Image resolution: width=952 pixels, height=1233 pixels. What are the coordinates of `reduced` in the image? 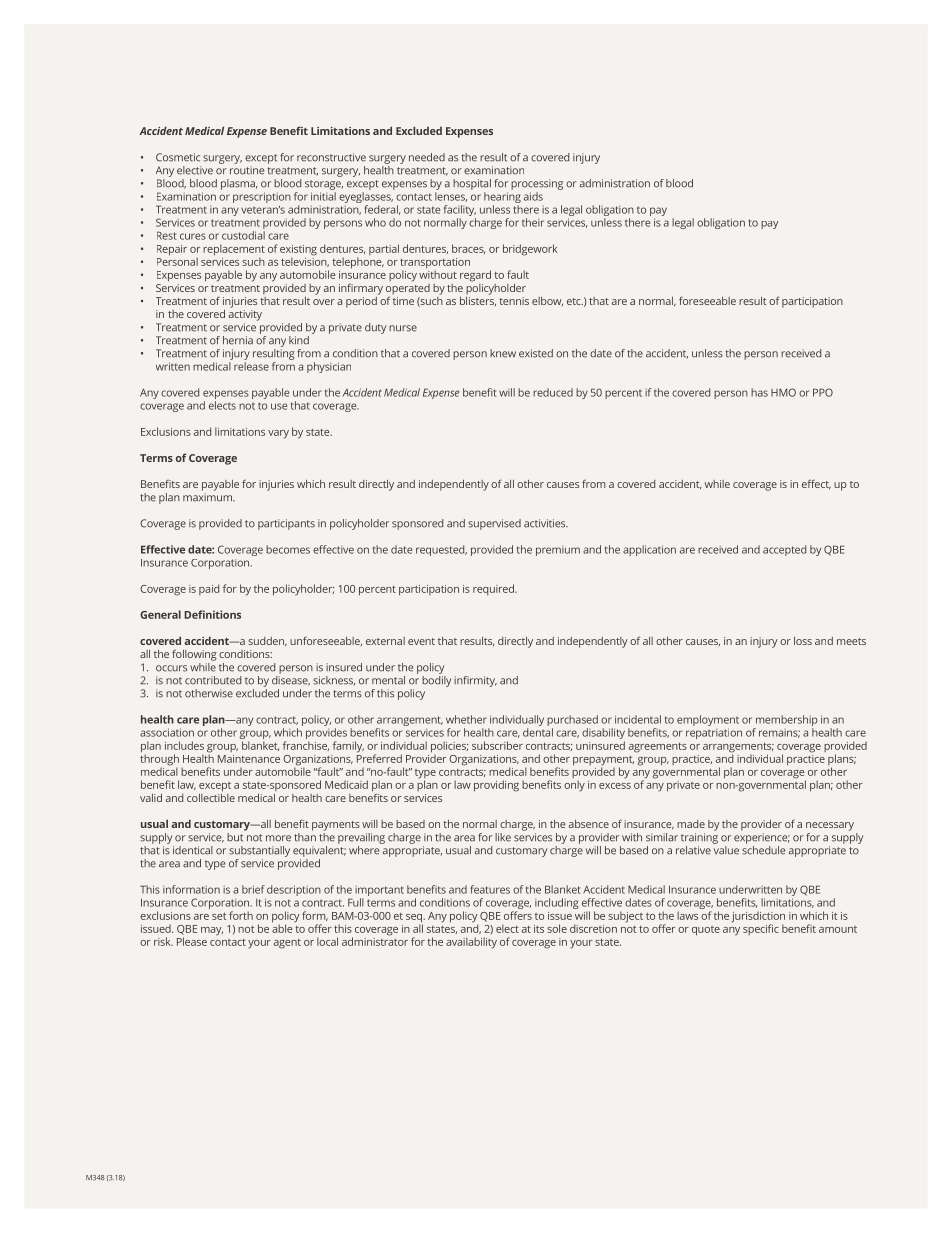 It's located at (553, 392).
